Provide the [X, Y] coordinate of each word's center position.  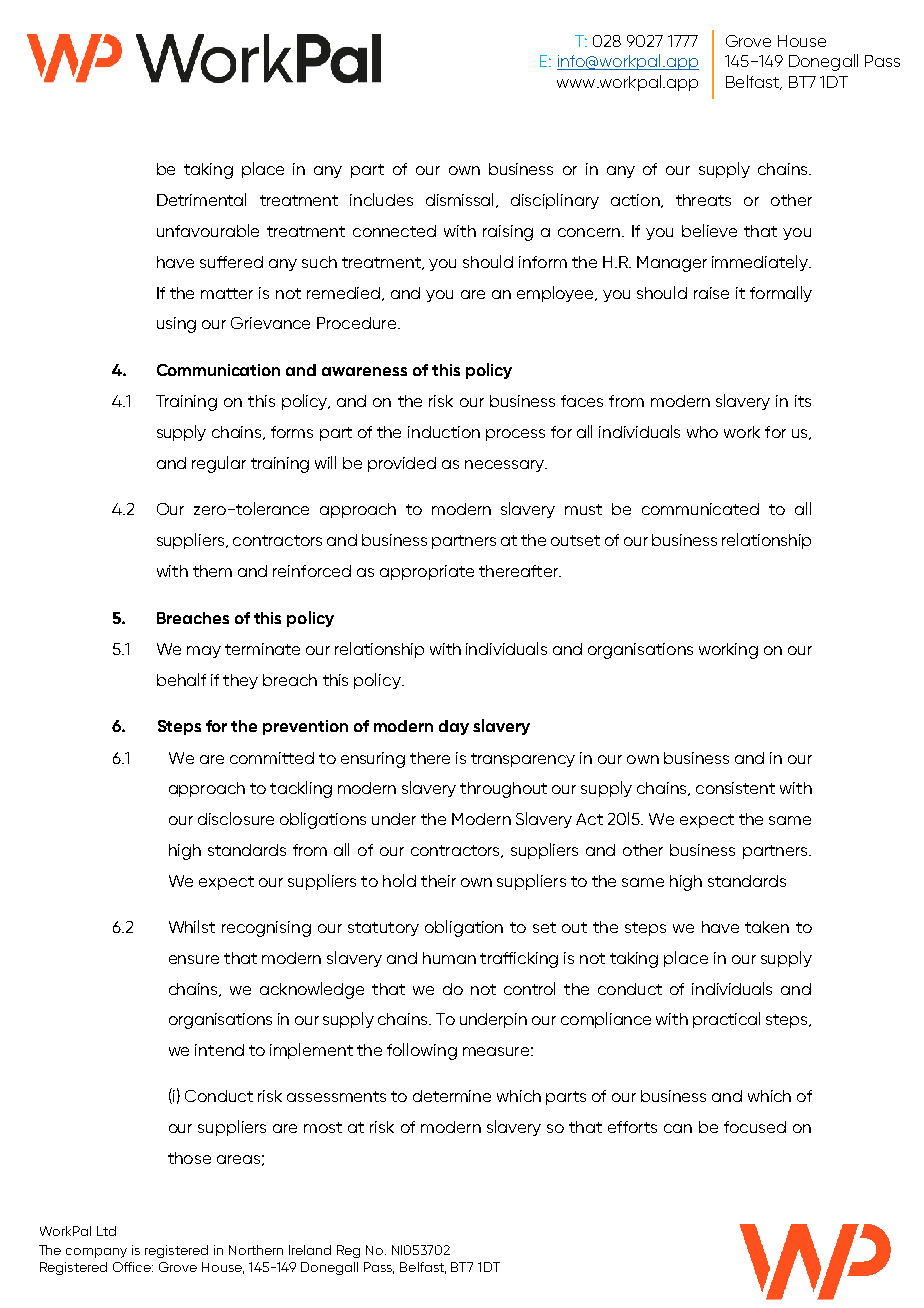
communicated [700, 509]
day [454, 727]
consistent [735, 788]
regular [219, 464]
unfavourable [208, 230]
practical [726, 1020]
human [449, 958]
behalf [181, 679]
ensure [194, 959]
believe [709, 230]
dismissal [461, 200]
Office [133, 1267]
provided [402, 464]
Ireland [310, 1250]
